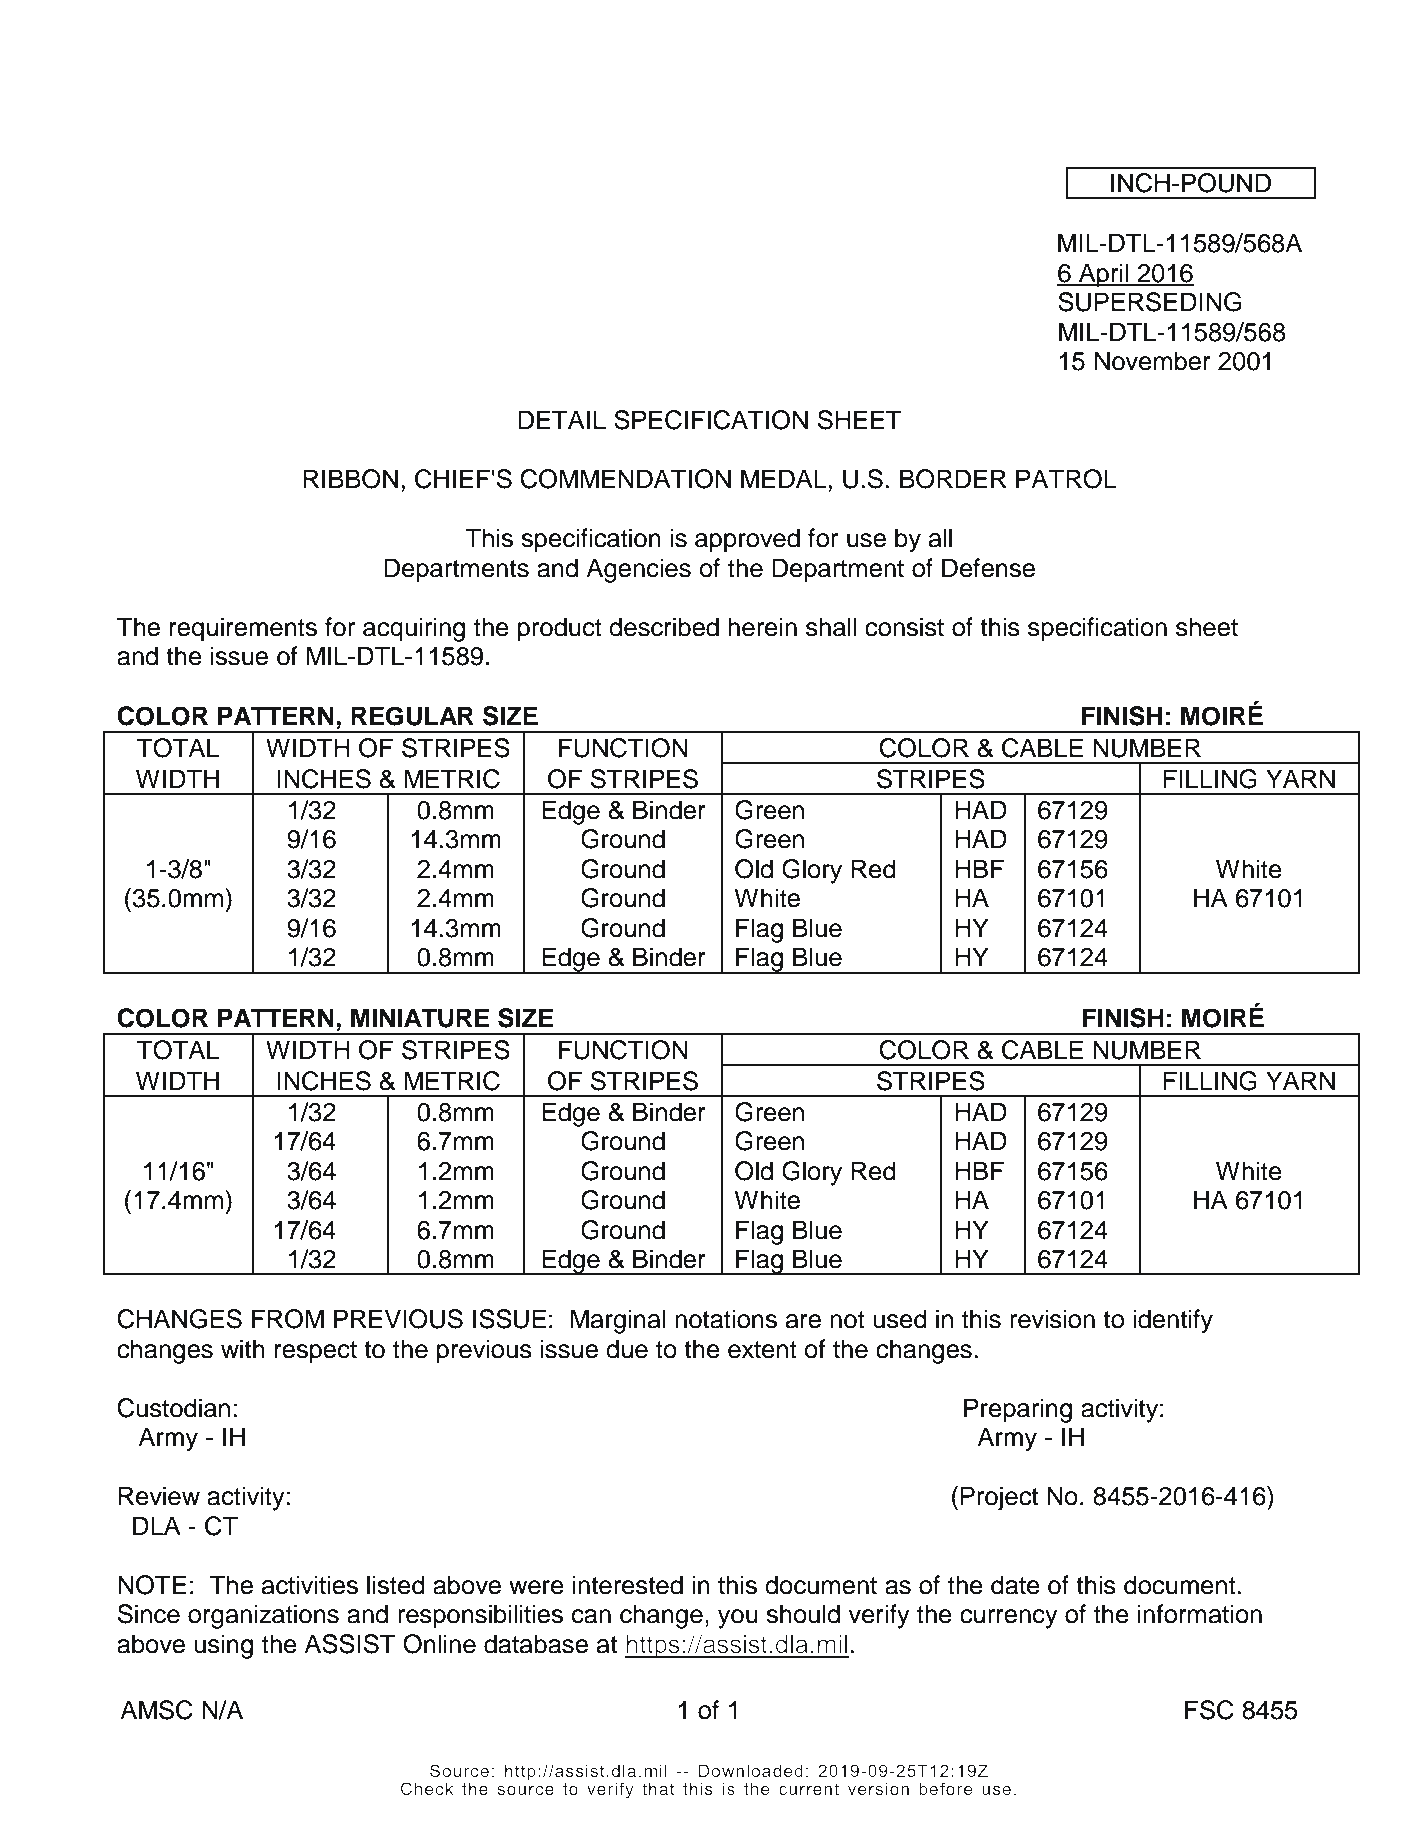 The image size is (1419, 1837). I want to click on notations, so click(726, 1319).
